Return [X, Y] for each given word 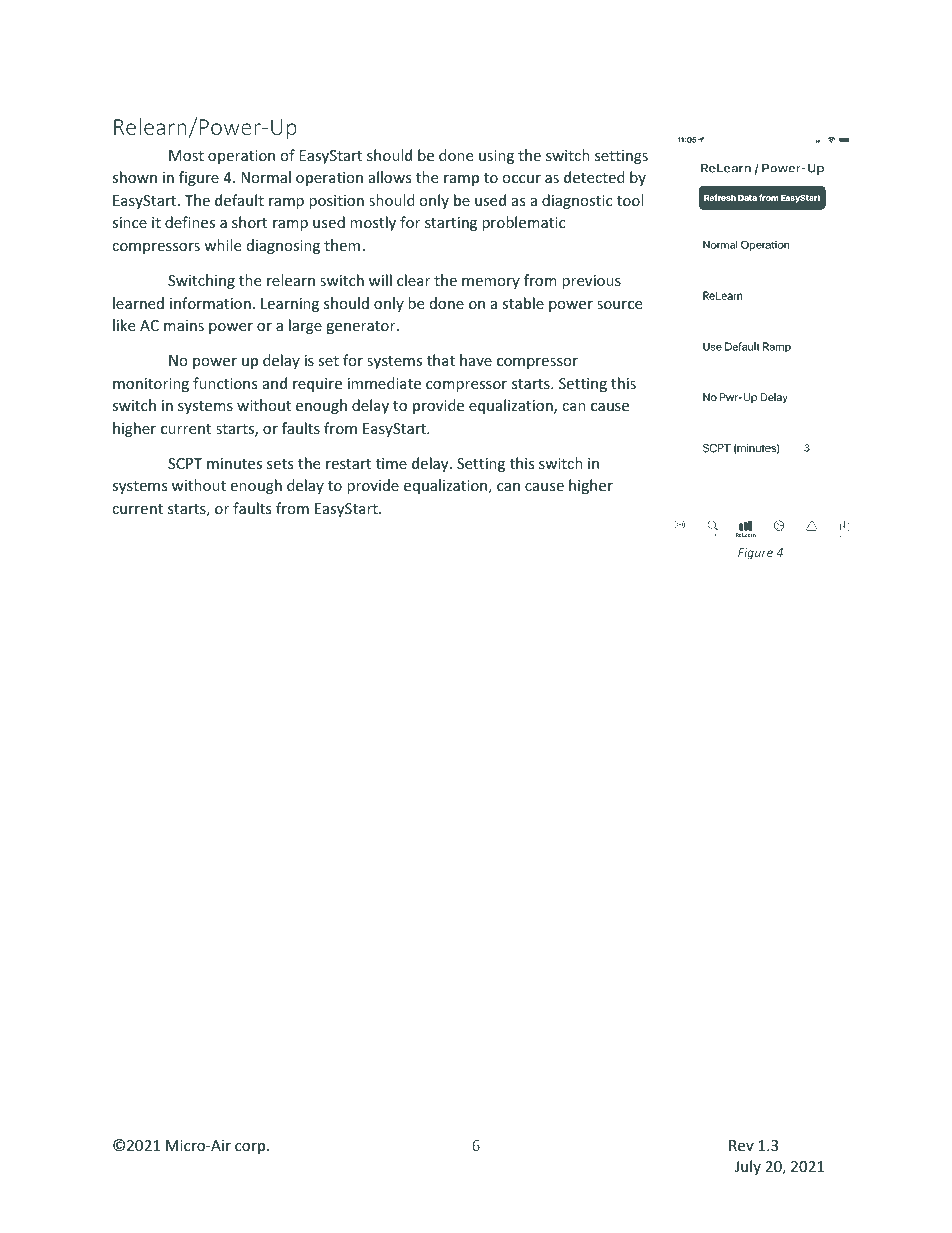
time [391, 463]
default [239, 200]
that [441, 360]
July [748, 1167]
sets [280, 464]
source [619, 305]
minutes [234, 463]
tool [630, 200]
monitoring [151, 385]
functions [225, 383]
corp [251, 1148]
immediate [384, 383]
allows [390, 177]
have [476, 360]
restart [348, 464]
